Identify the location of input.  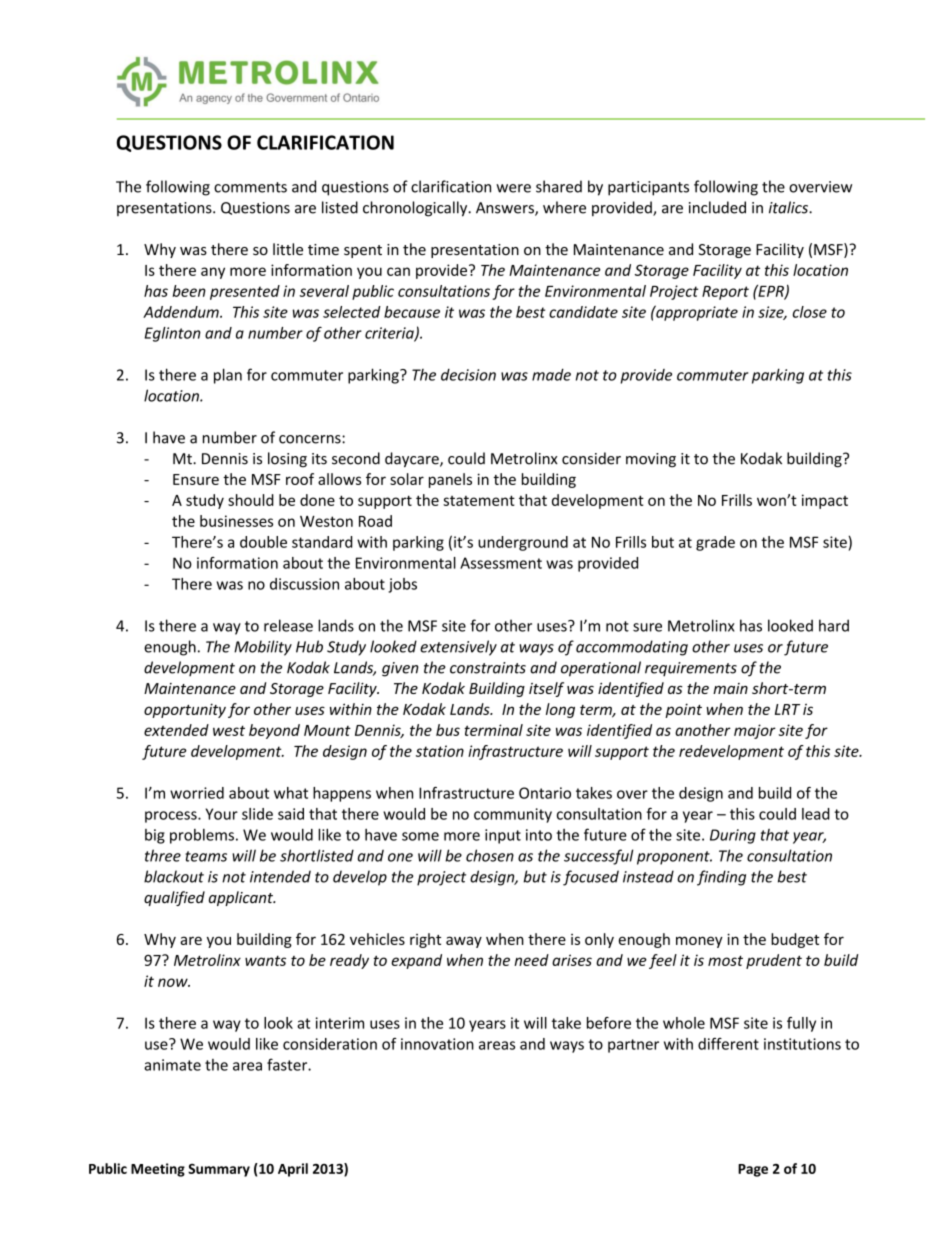
(503, 836).
